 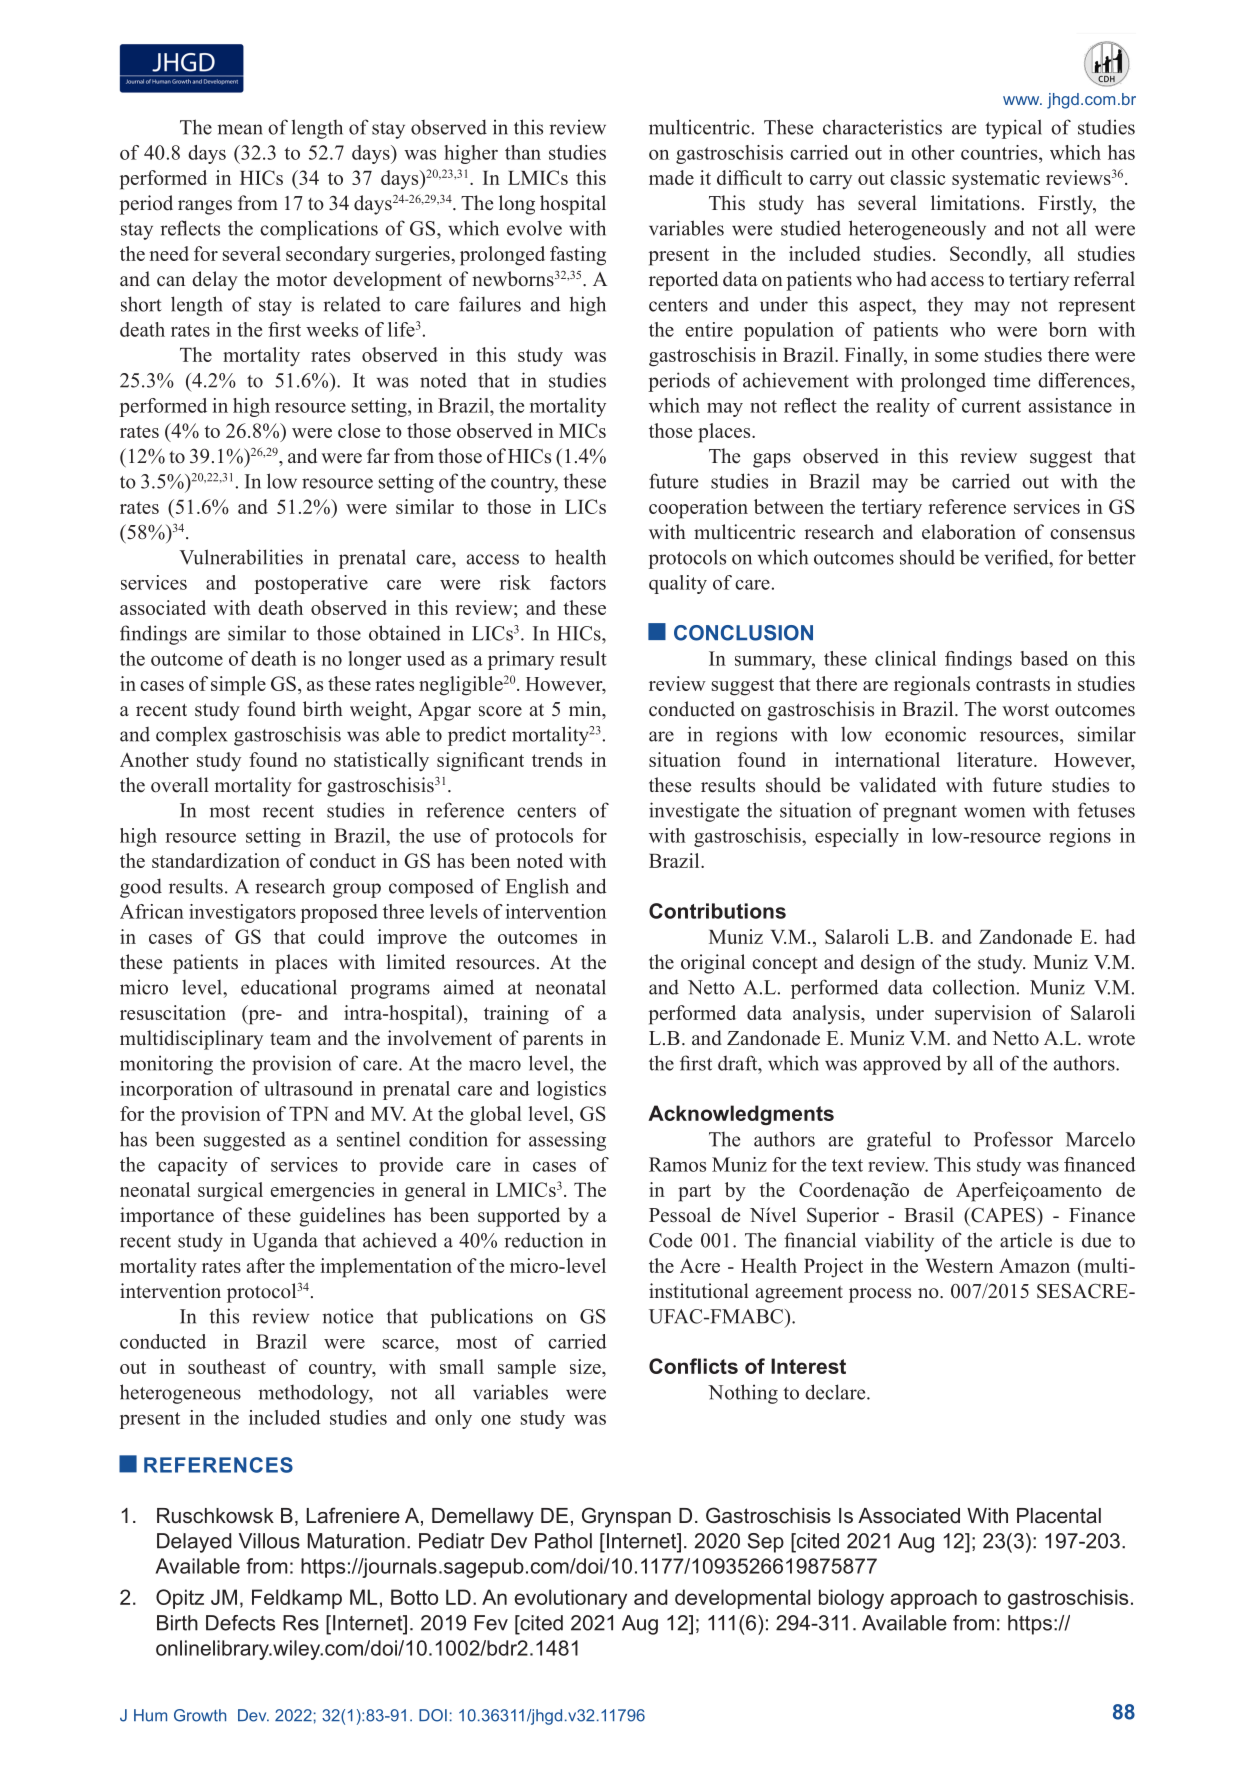 I want to click on Defects, so click(x=240, y=1623).
